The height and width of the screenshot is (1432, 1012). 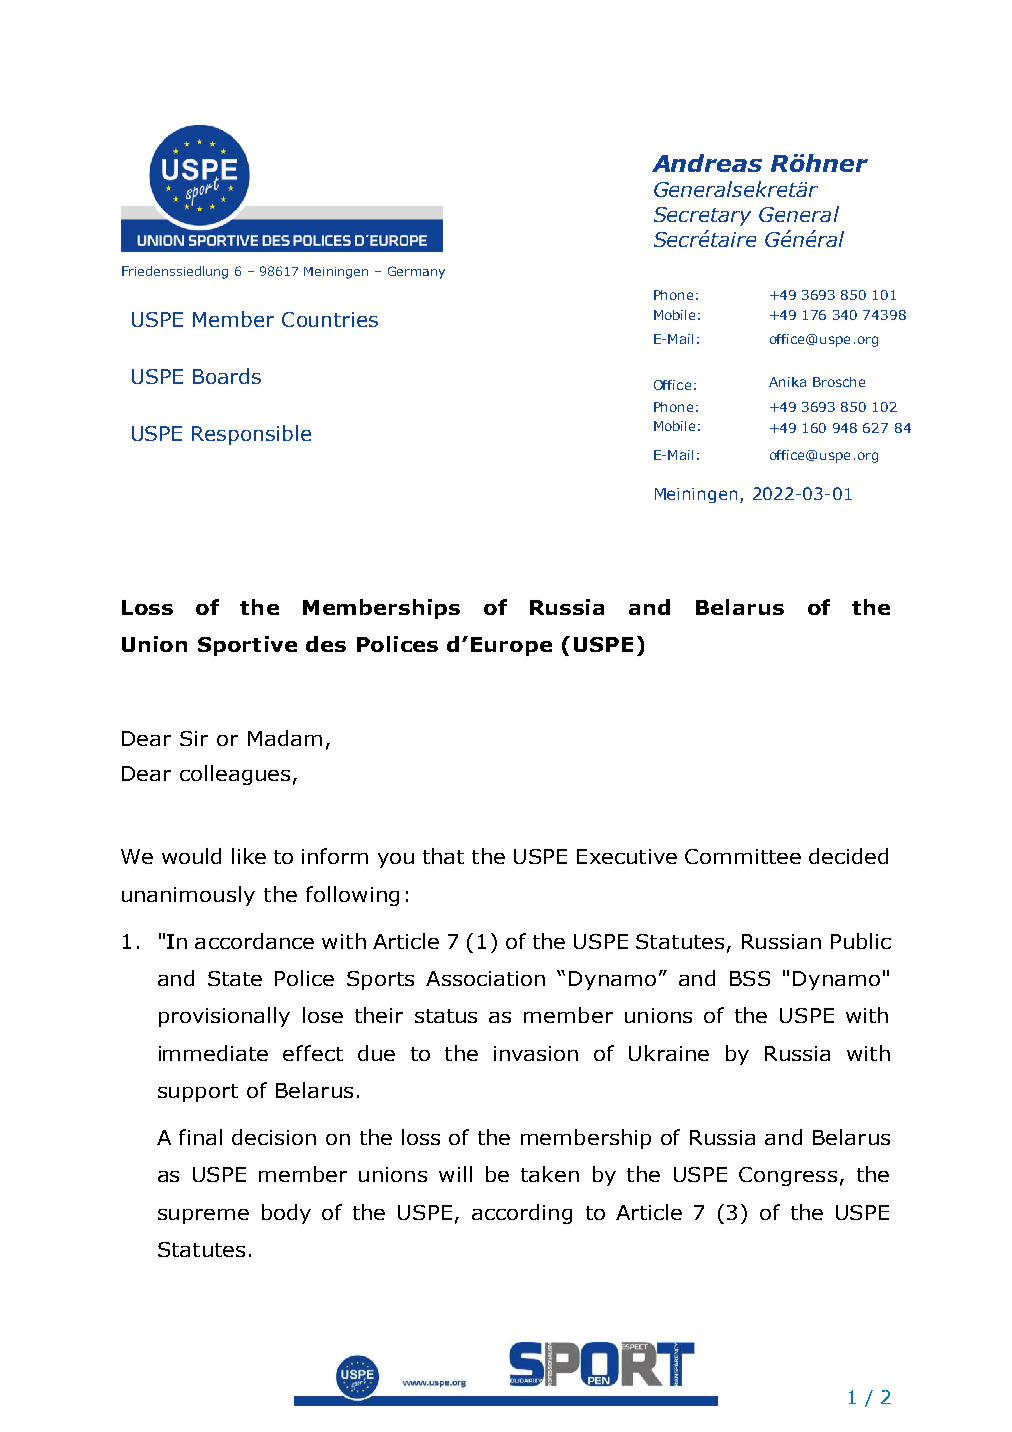 I want to click on Andreas, so click(x=707, y=163).
